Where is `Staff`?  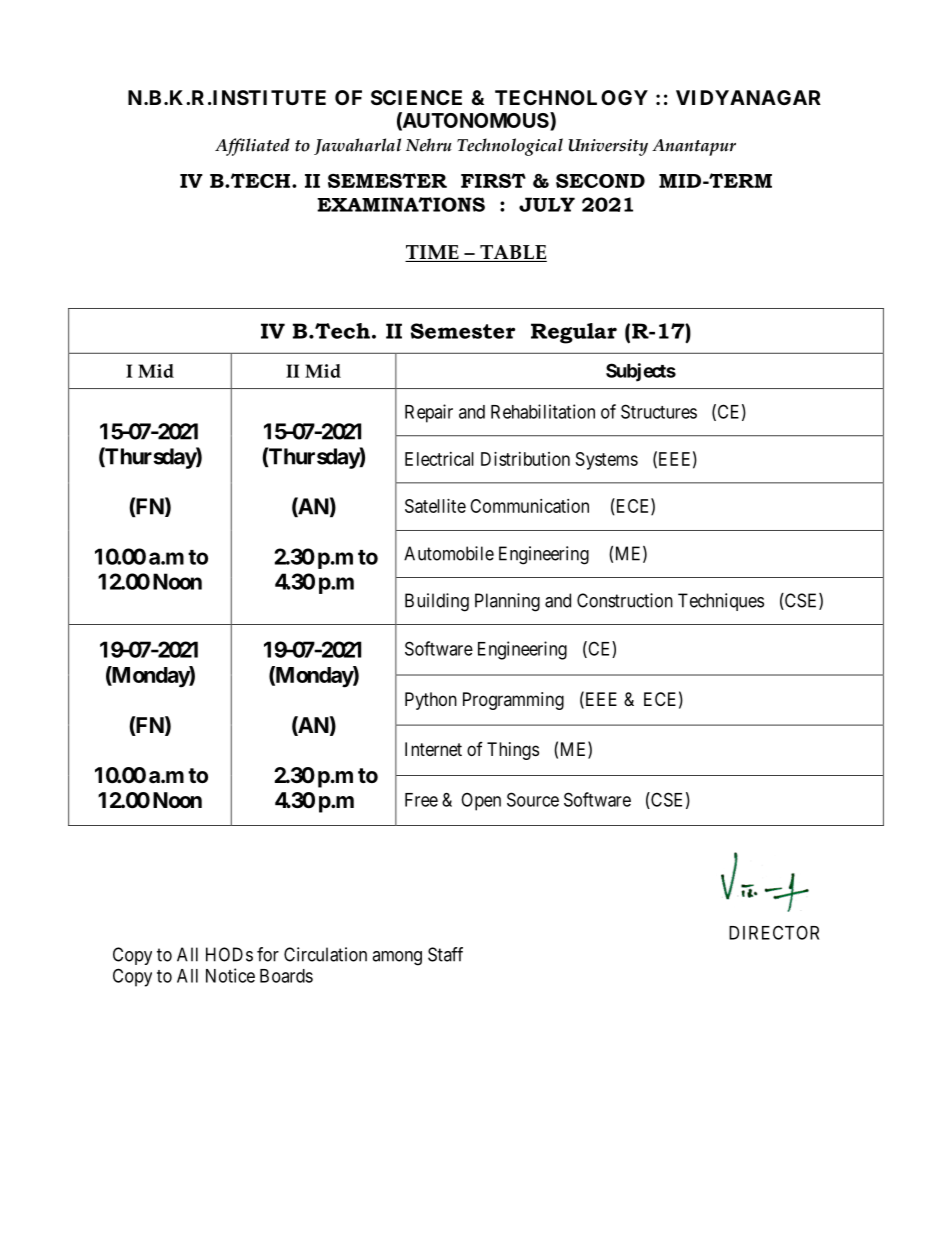
Staff is located at coordinates (445, 954).
